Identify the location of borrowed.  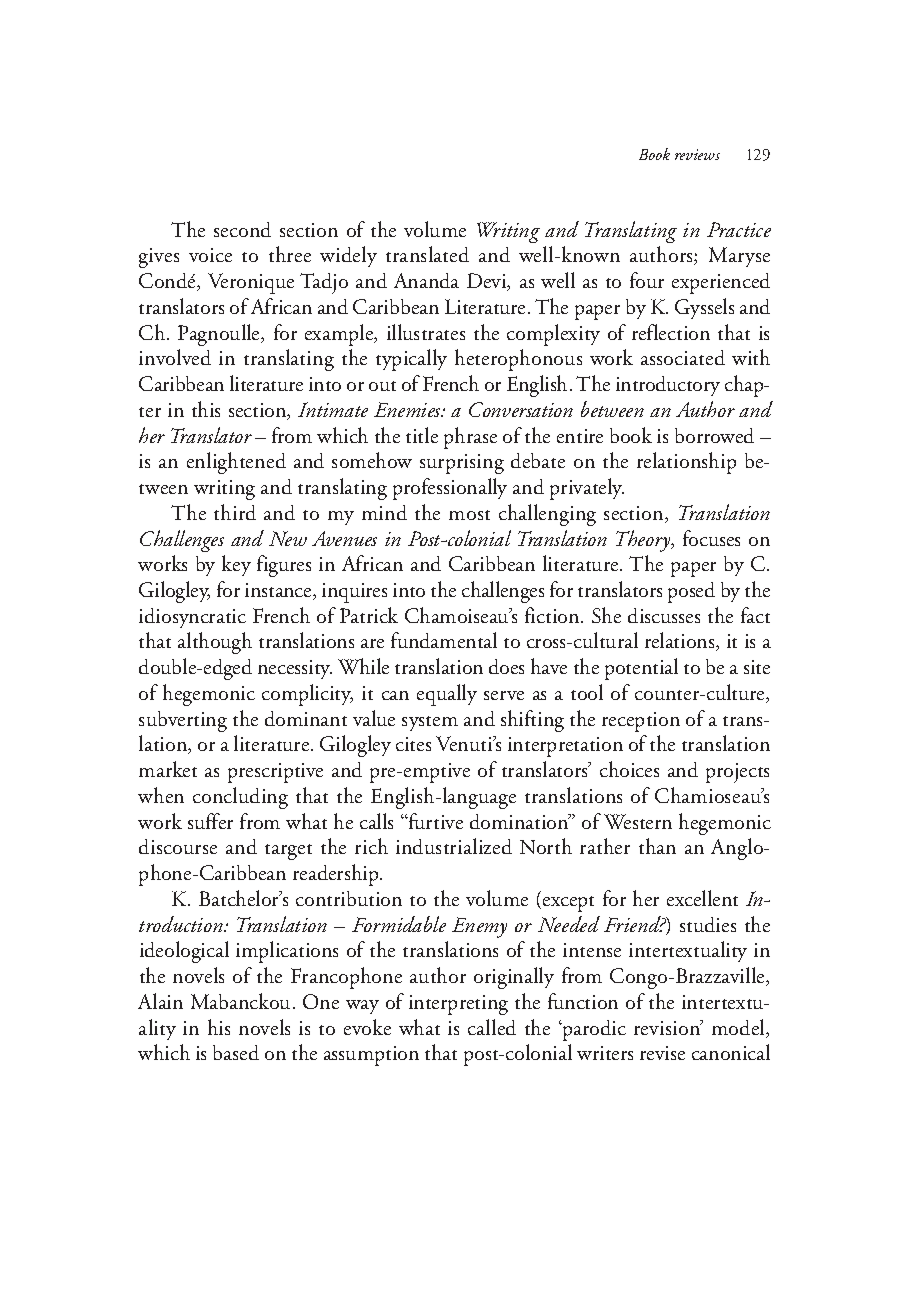
(714, 435).
